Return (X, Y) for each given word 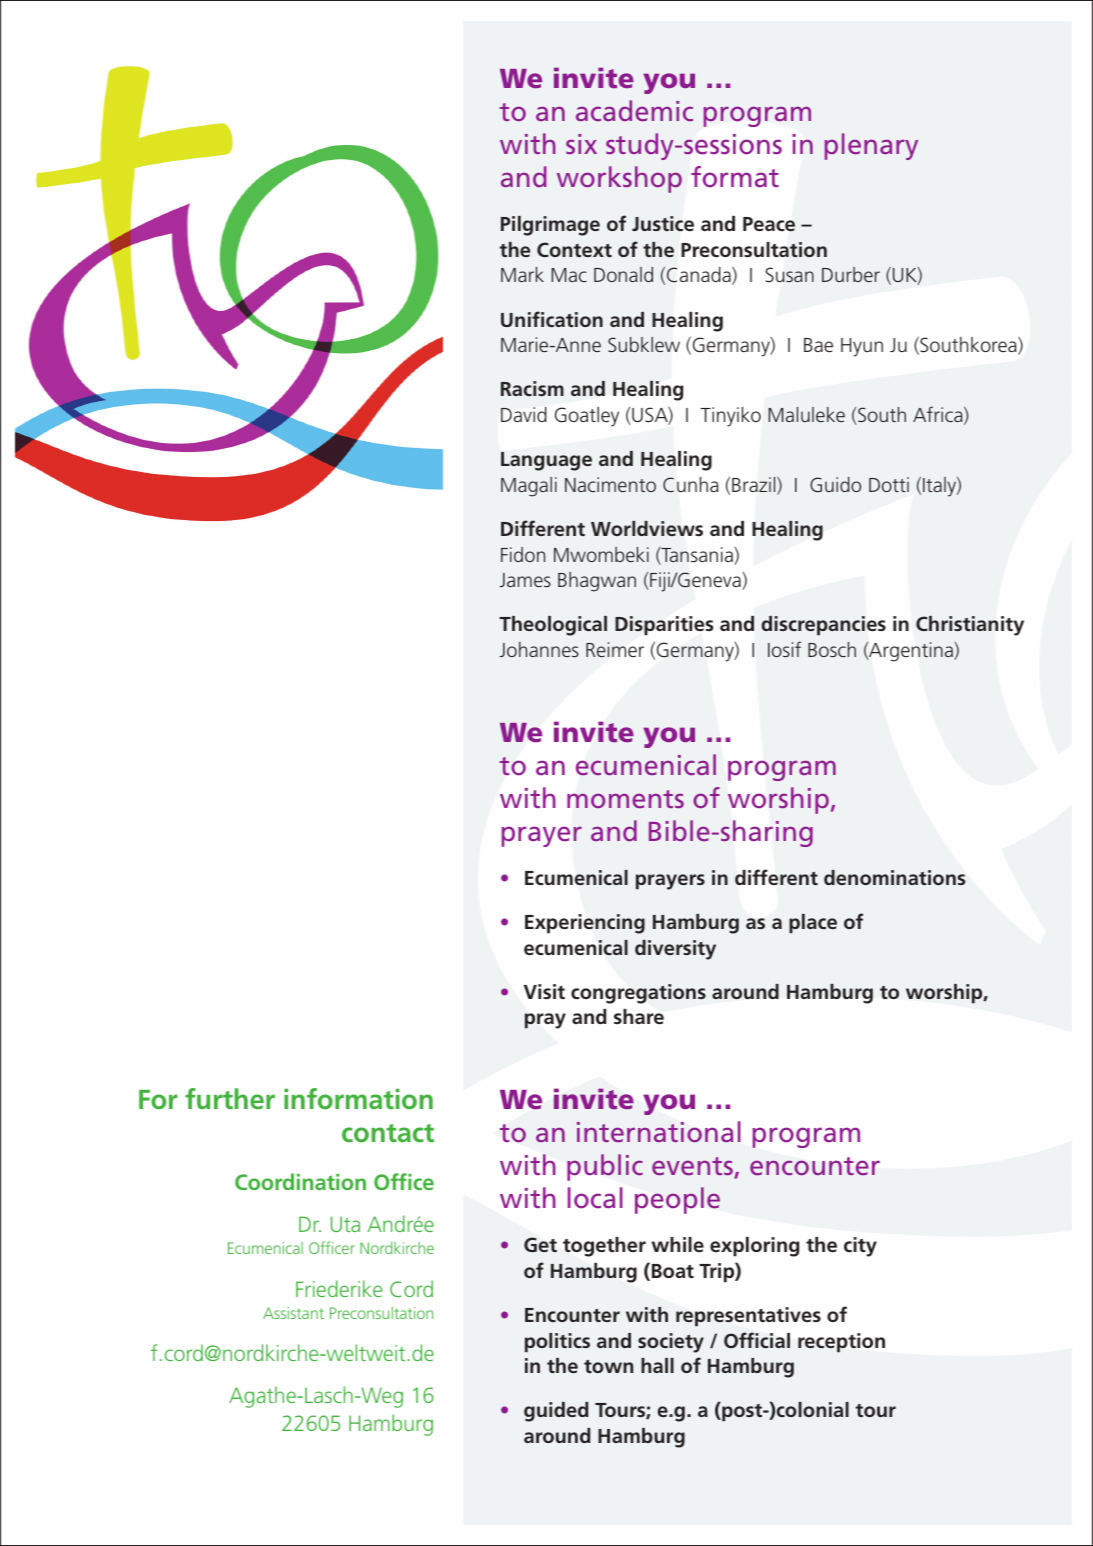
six (581, 144)
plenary (871, 146)
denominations (894, 877)
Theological (553, 626)
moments (625, 799)
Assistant (293, 1313)
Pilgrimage (550, 226)
